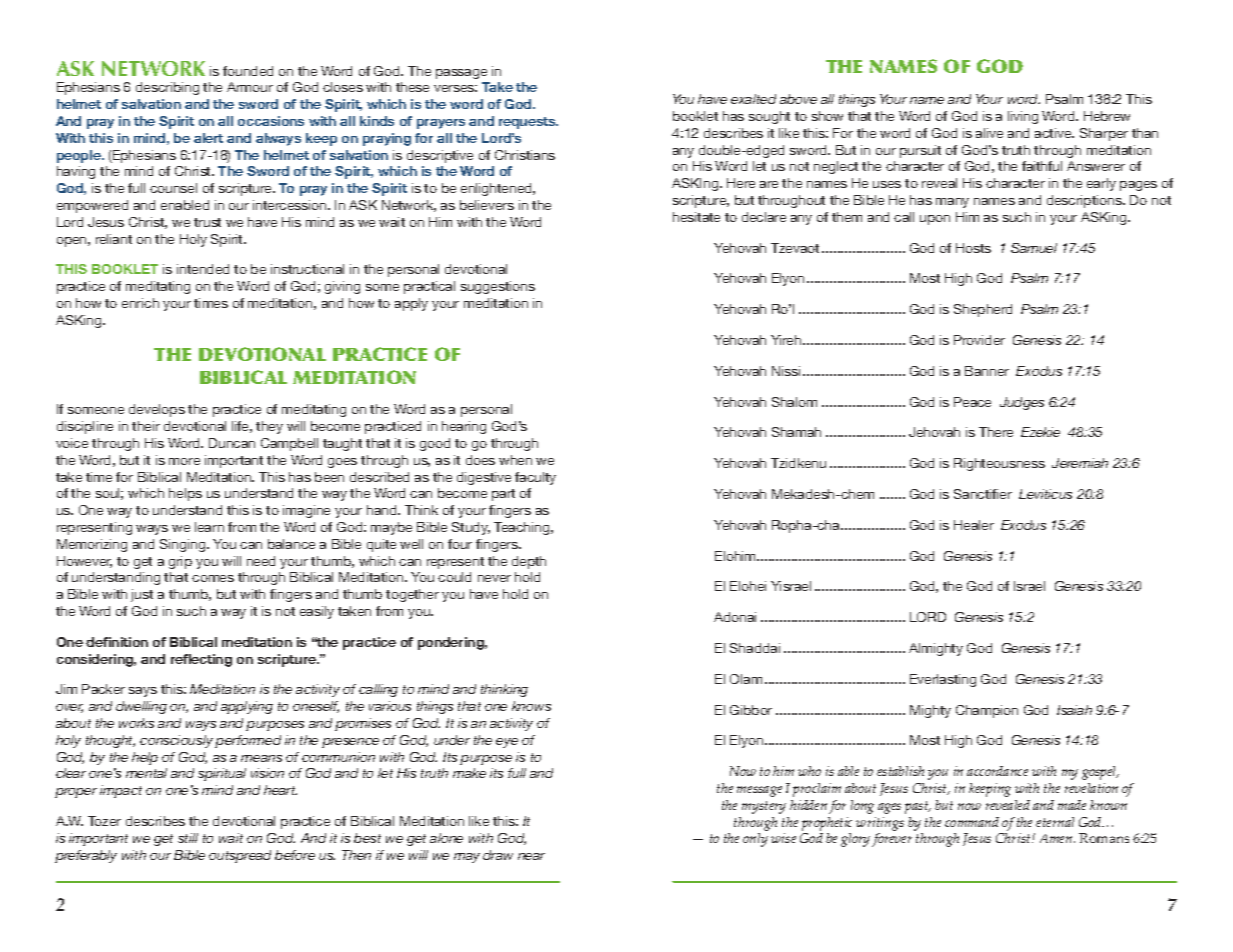 The width and height of the screenshot is (1233, 952). What do you see at coordinates (167, 88) in the screenshot?
I see `describing` at bounding box center [167, 88].
